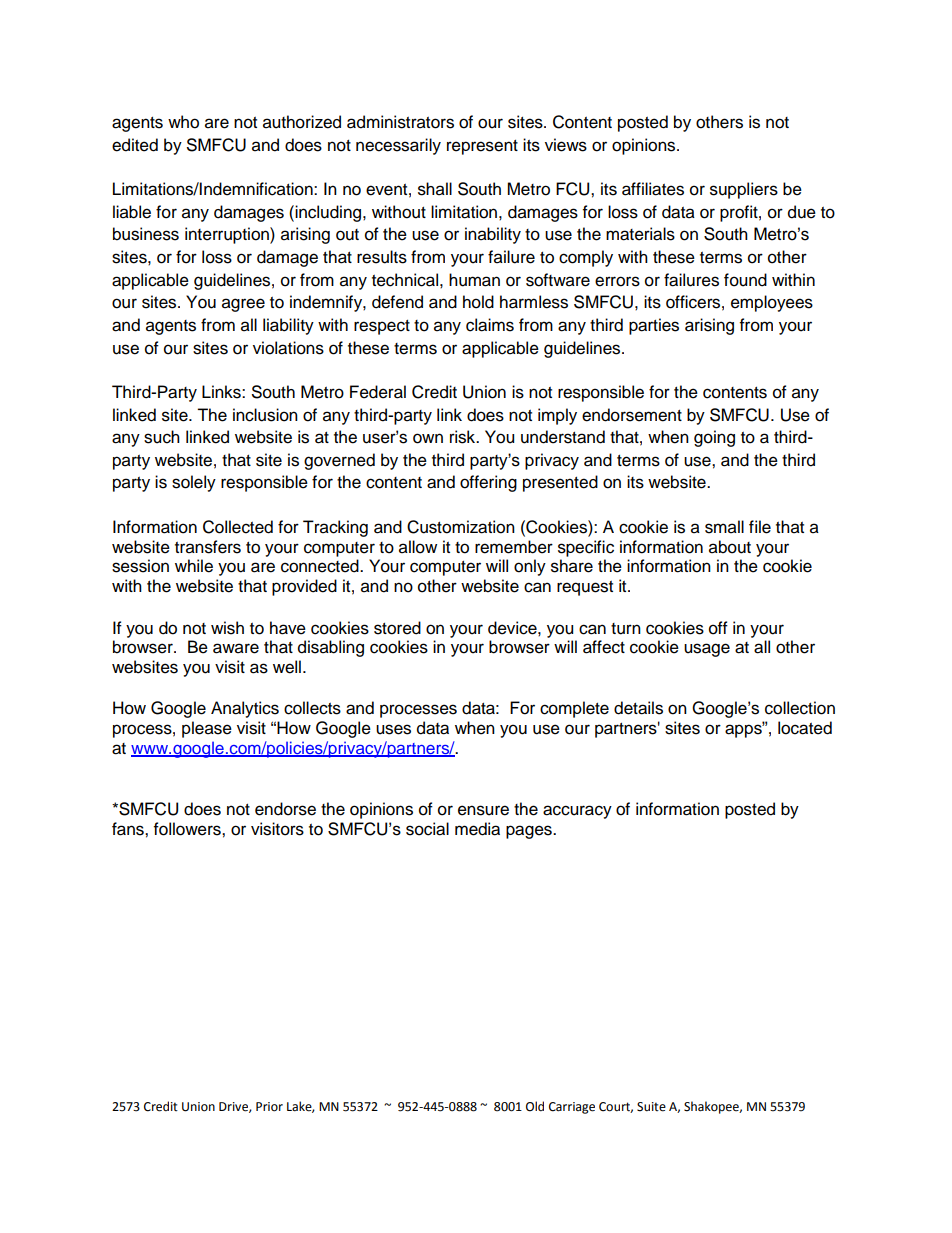  Describe the element at coordinates (483, 810) in the page. I see `ensure` at that location.
